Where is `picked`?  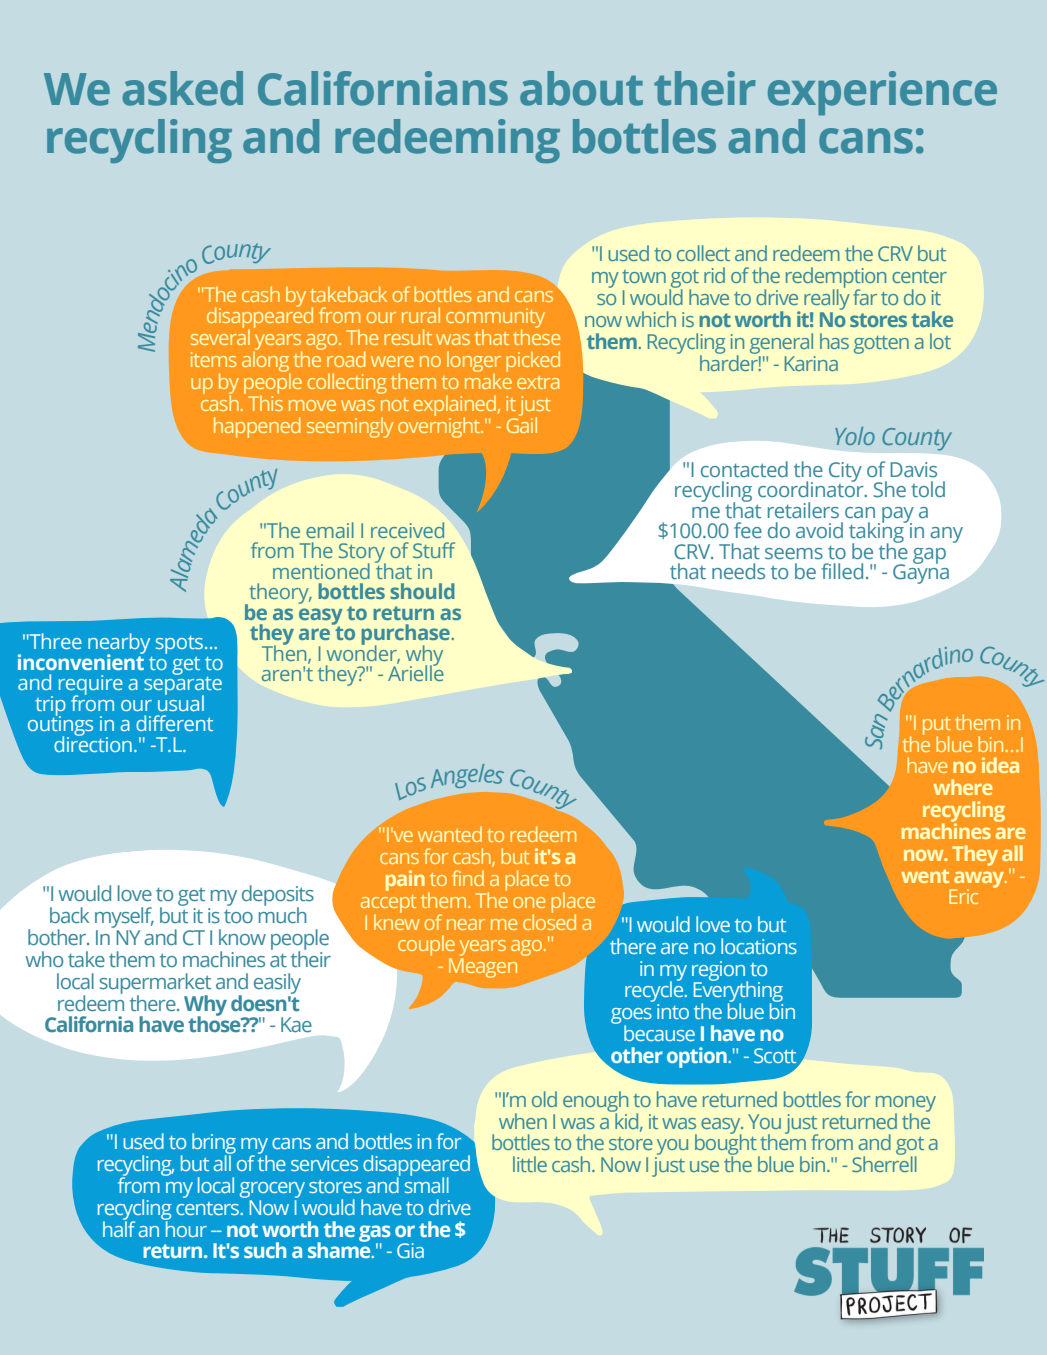 picked is located at coordinates (533, 361).
